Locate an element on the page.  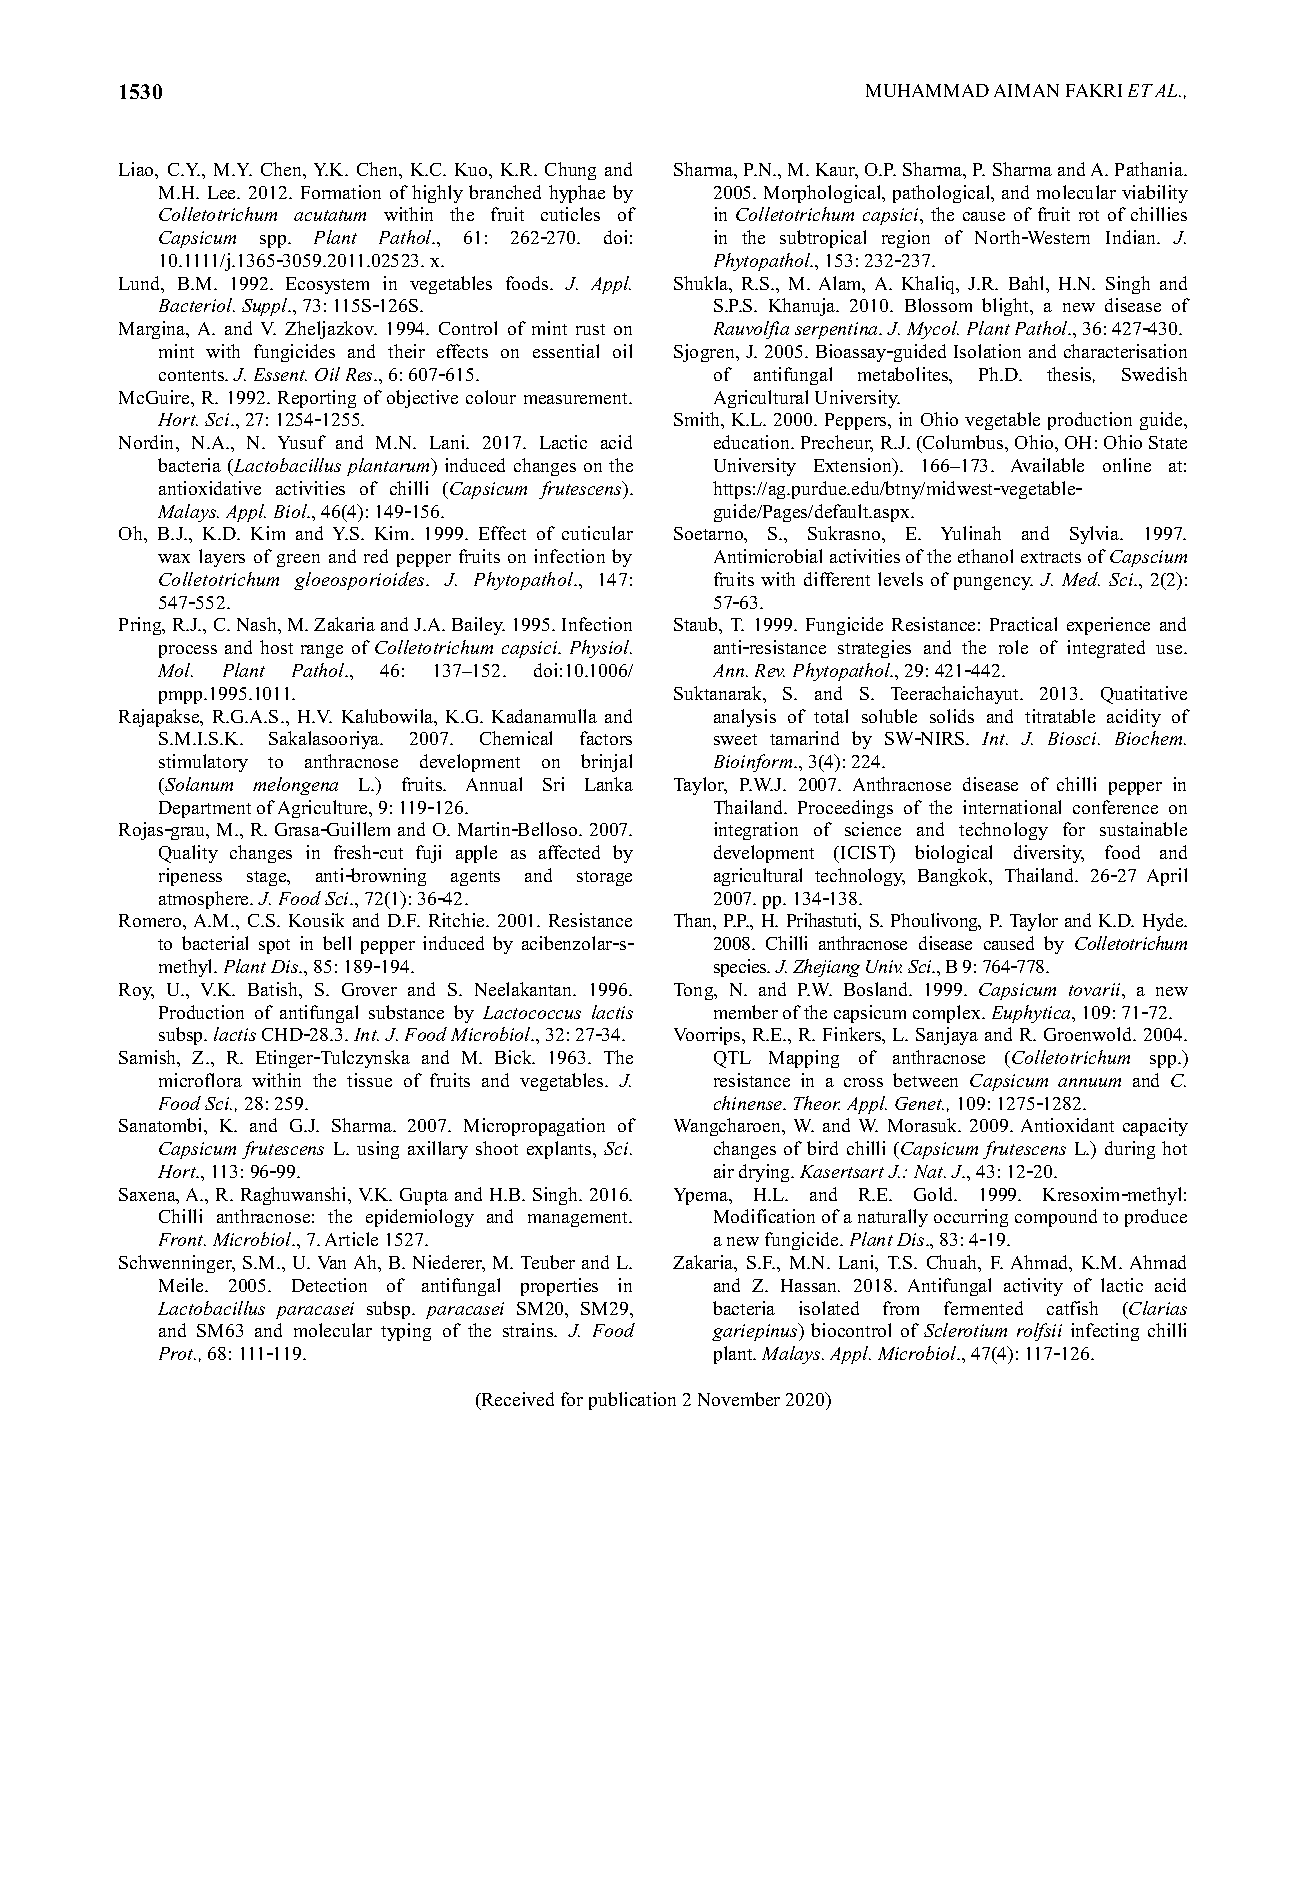
layers is located at coordinates (222, 558).
